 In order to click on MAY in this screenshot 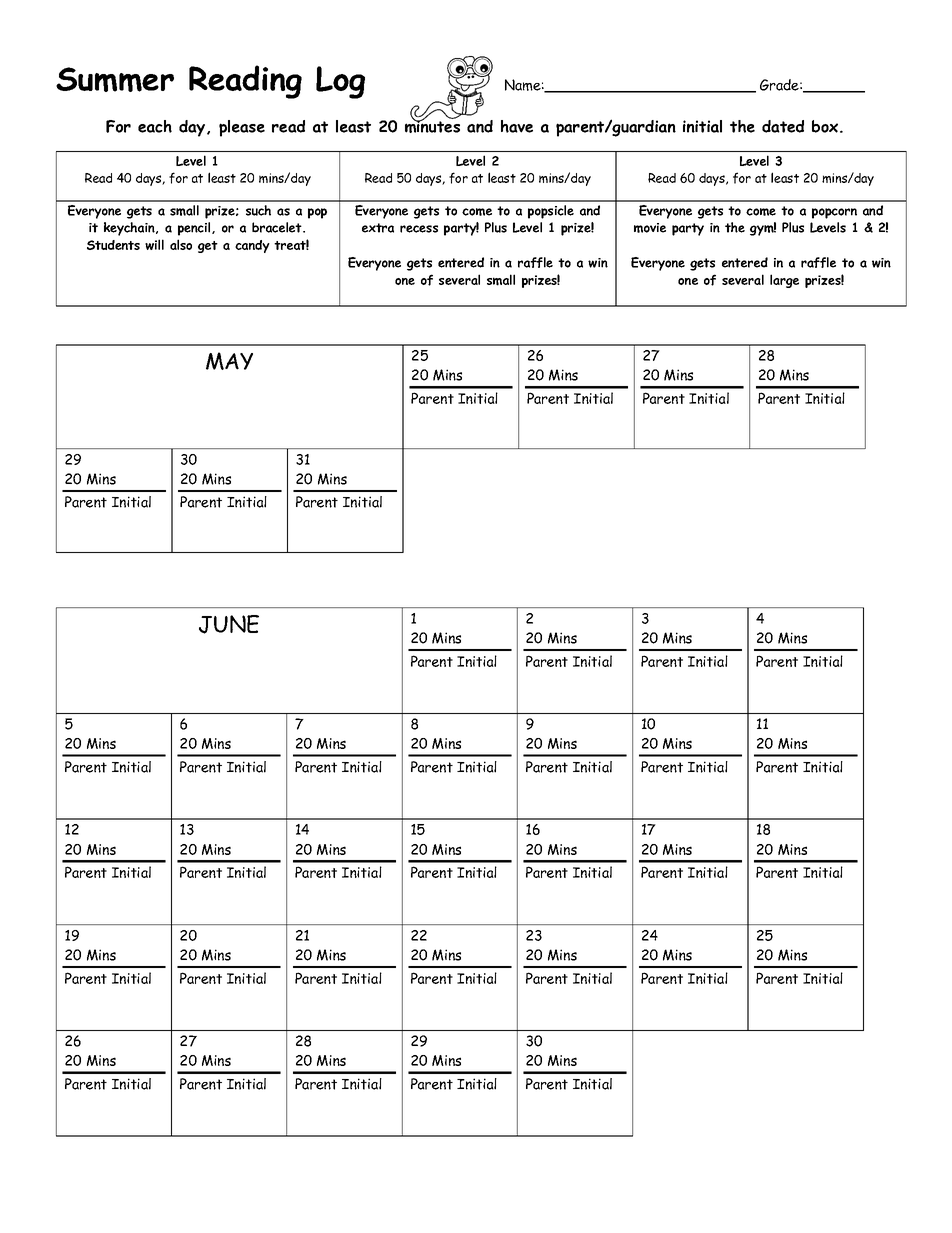, I will do `click(229, 361)`.
